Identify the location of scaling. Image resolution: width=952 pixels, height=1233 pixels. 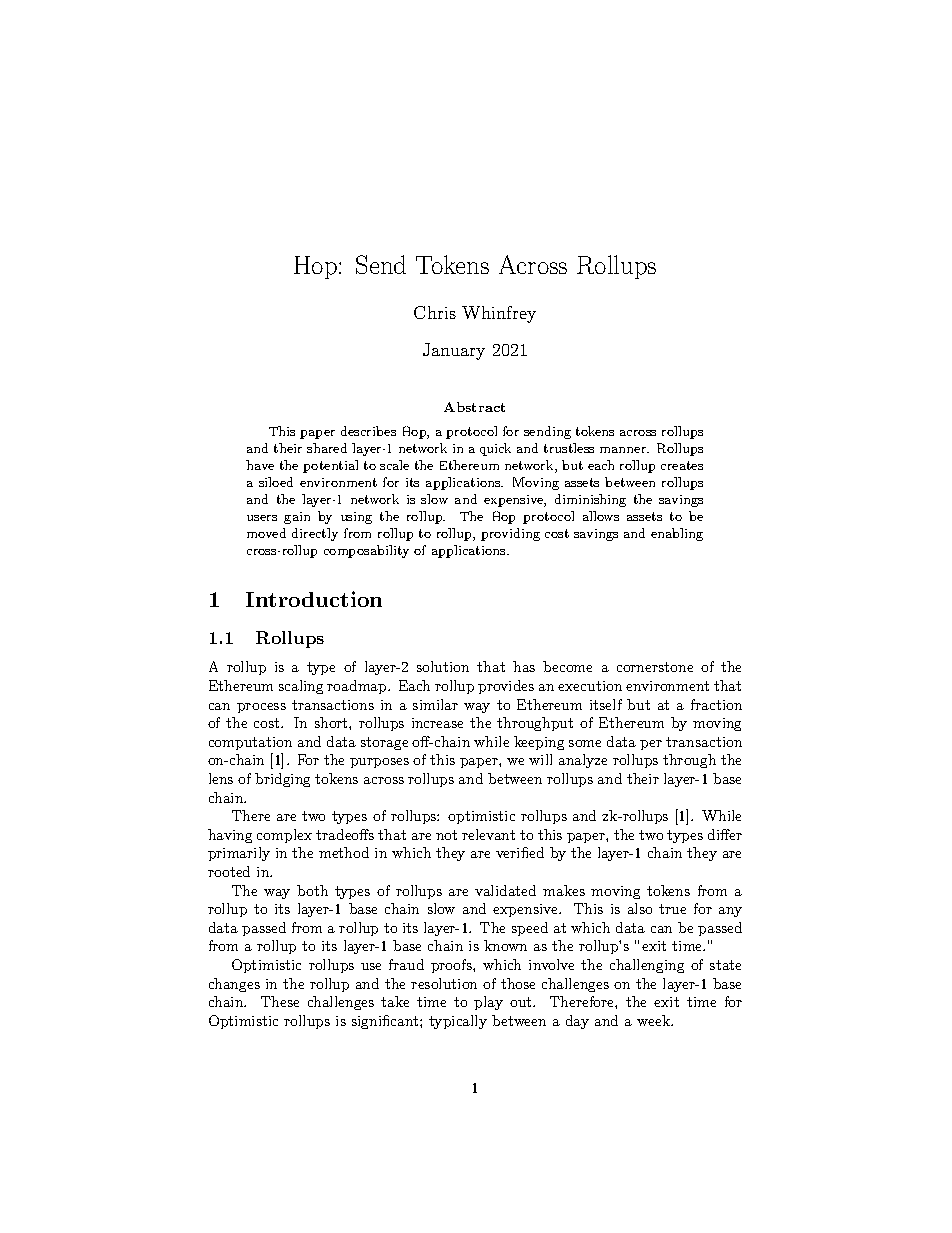
(301, 687).
